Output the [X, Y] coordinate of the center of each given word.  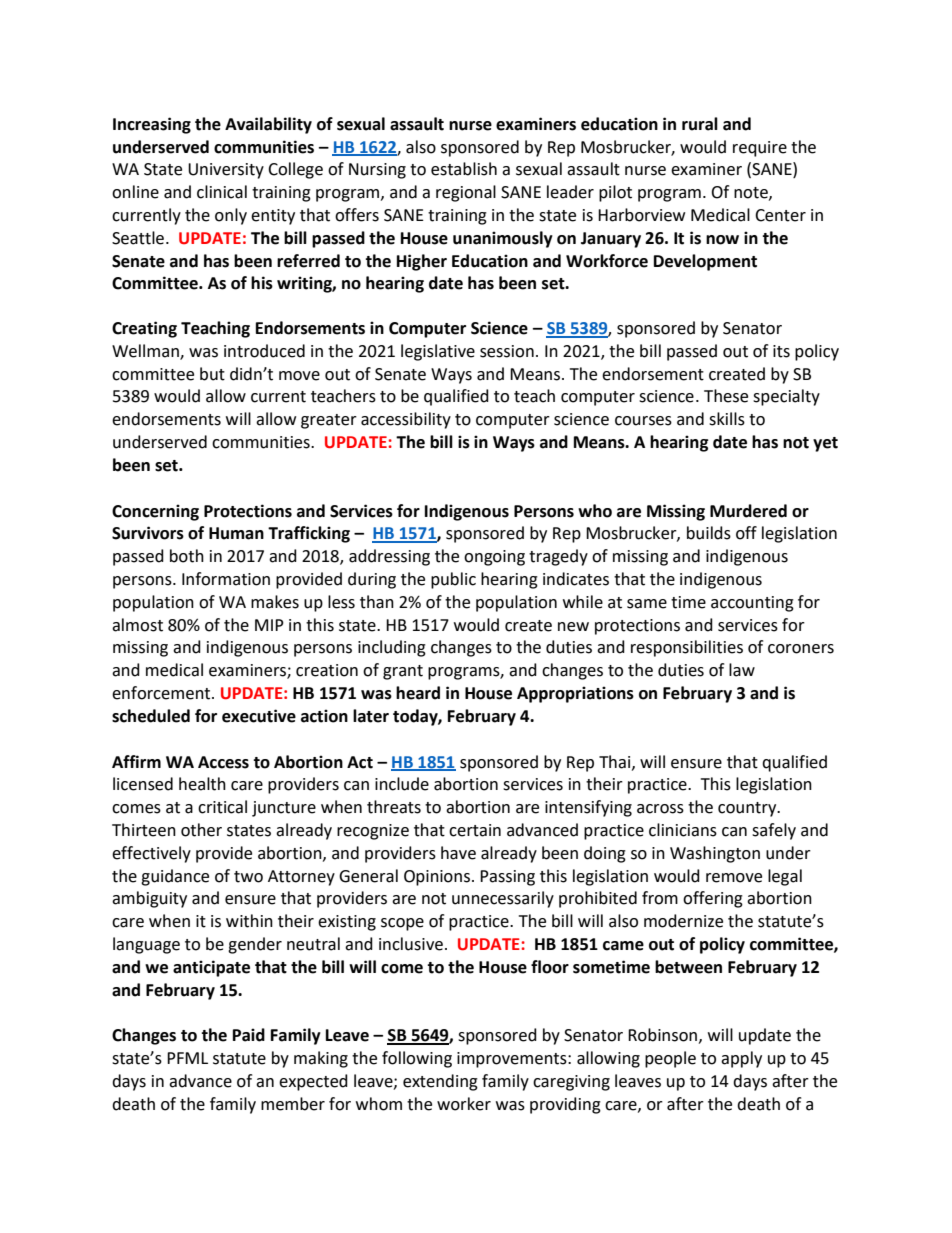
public [453, 580]
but [212, 374]
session [507, 351]
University [226, 171]
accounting [752, 604]
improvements [513, 1060]
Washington [715, 854]
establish [464, 169]
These [726, 396]
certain [475, 830]
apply [741, 1059]
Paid [249, 1035]
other [201, 830]
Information [226, 579]
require [760, 149]
